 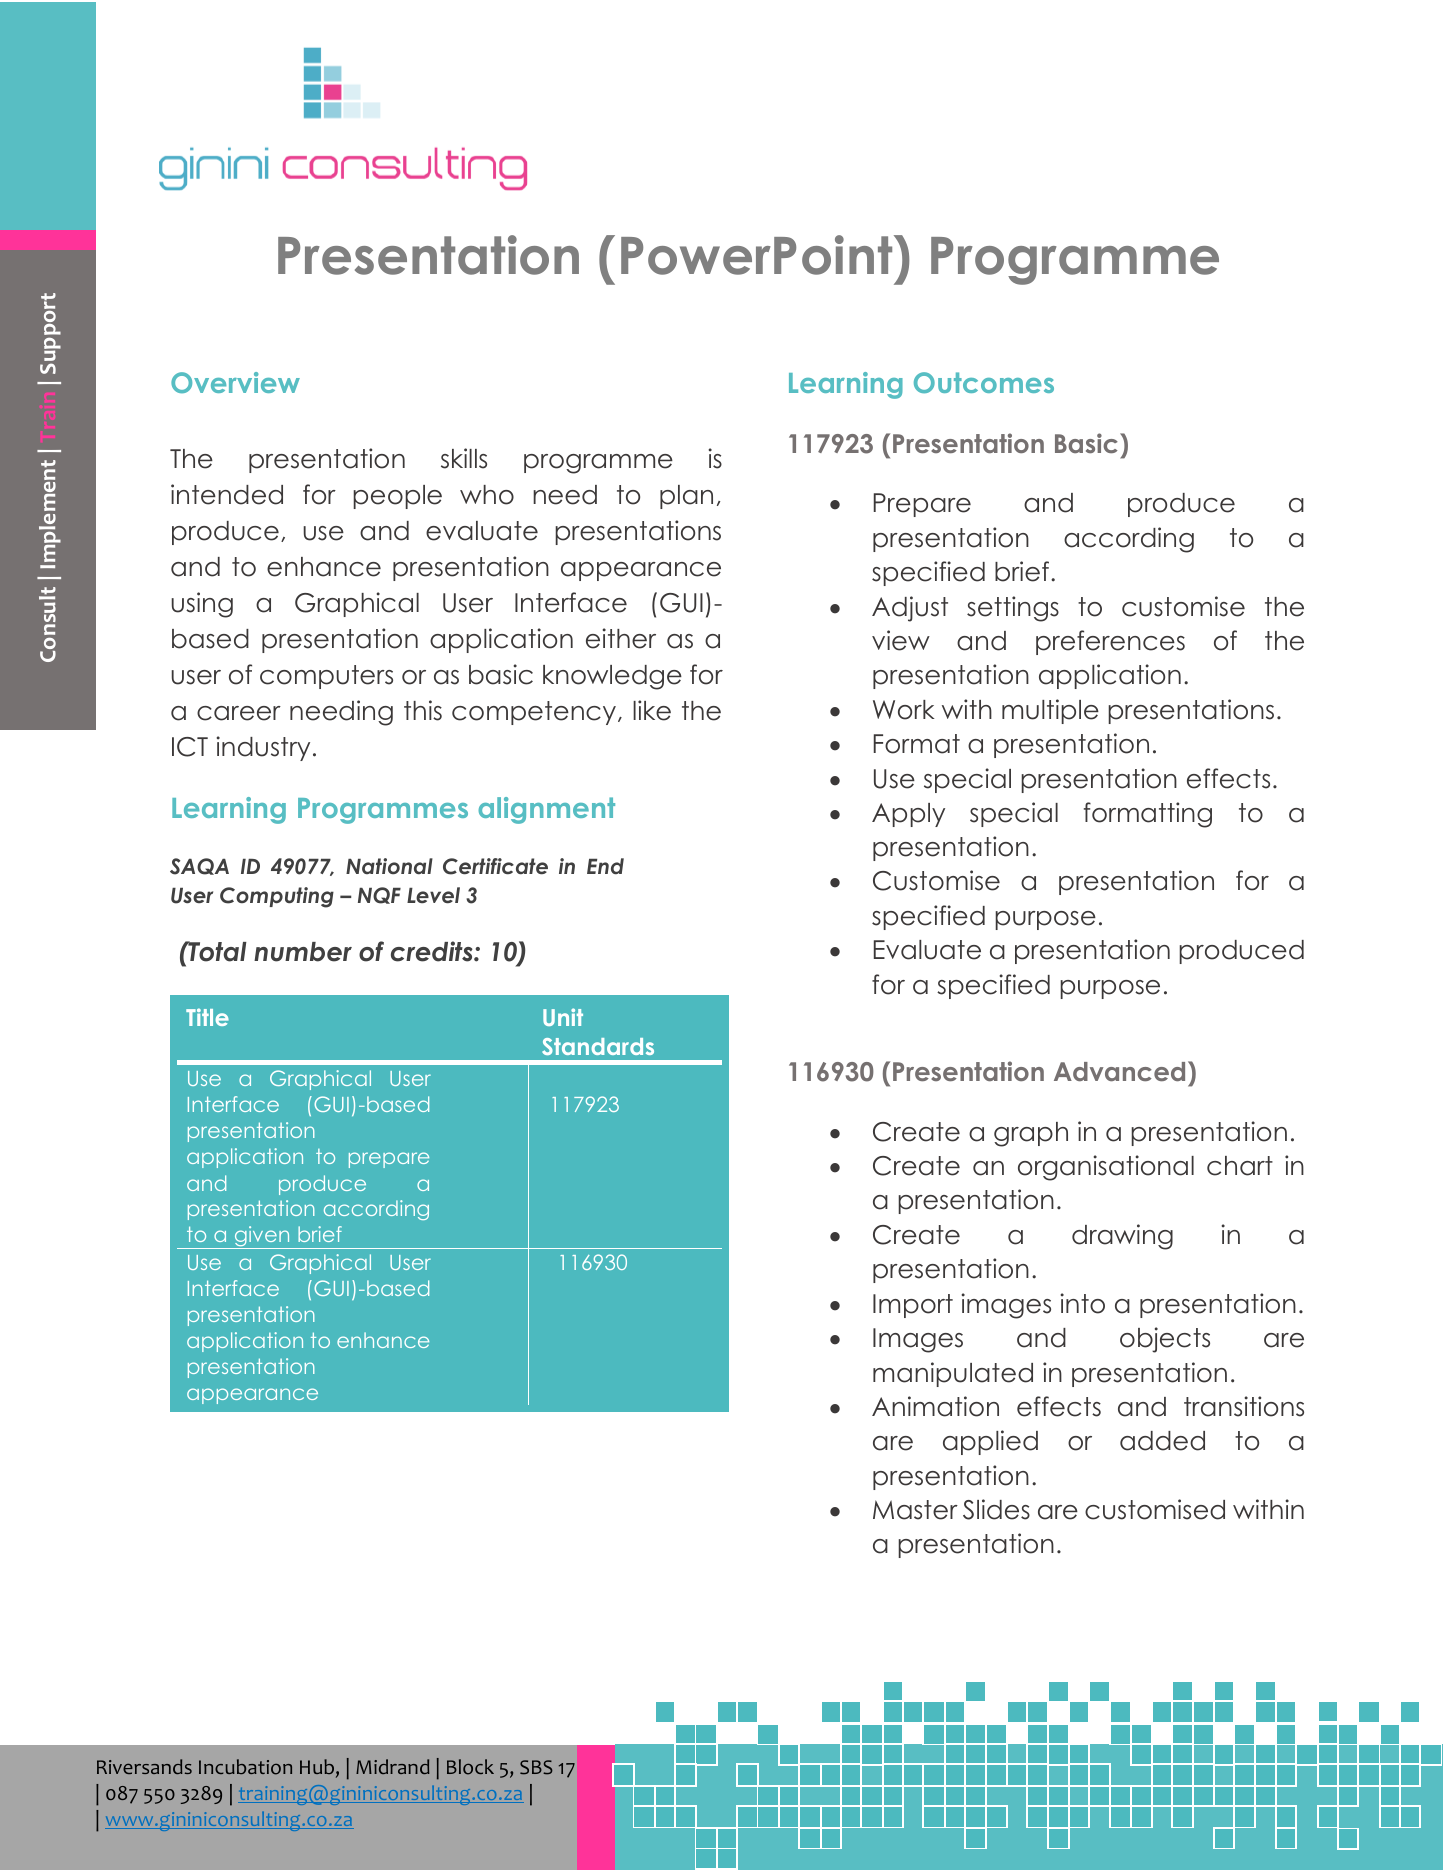 What do you see at coordinates (207, 1017) in the document?
I see `Title` at bounding box center [207, 1017].
